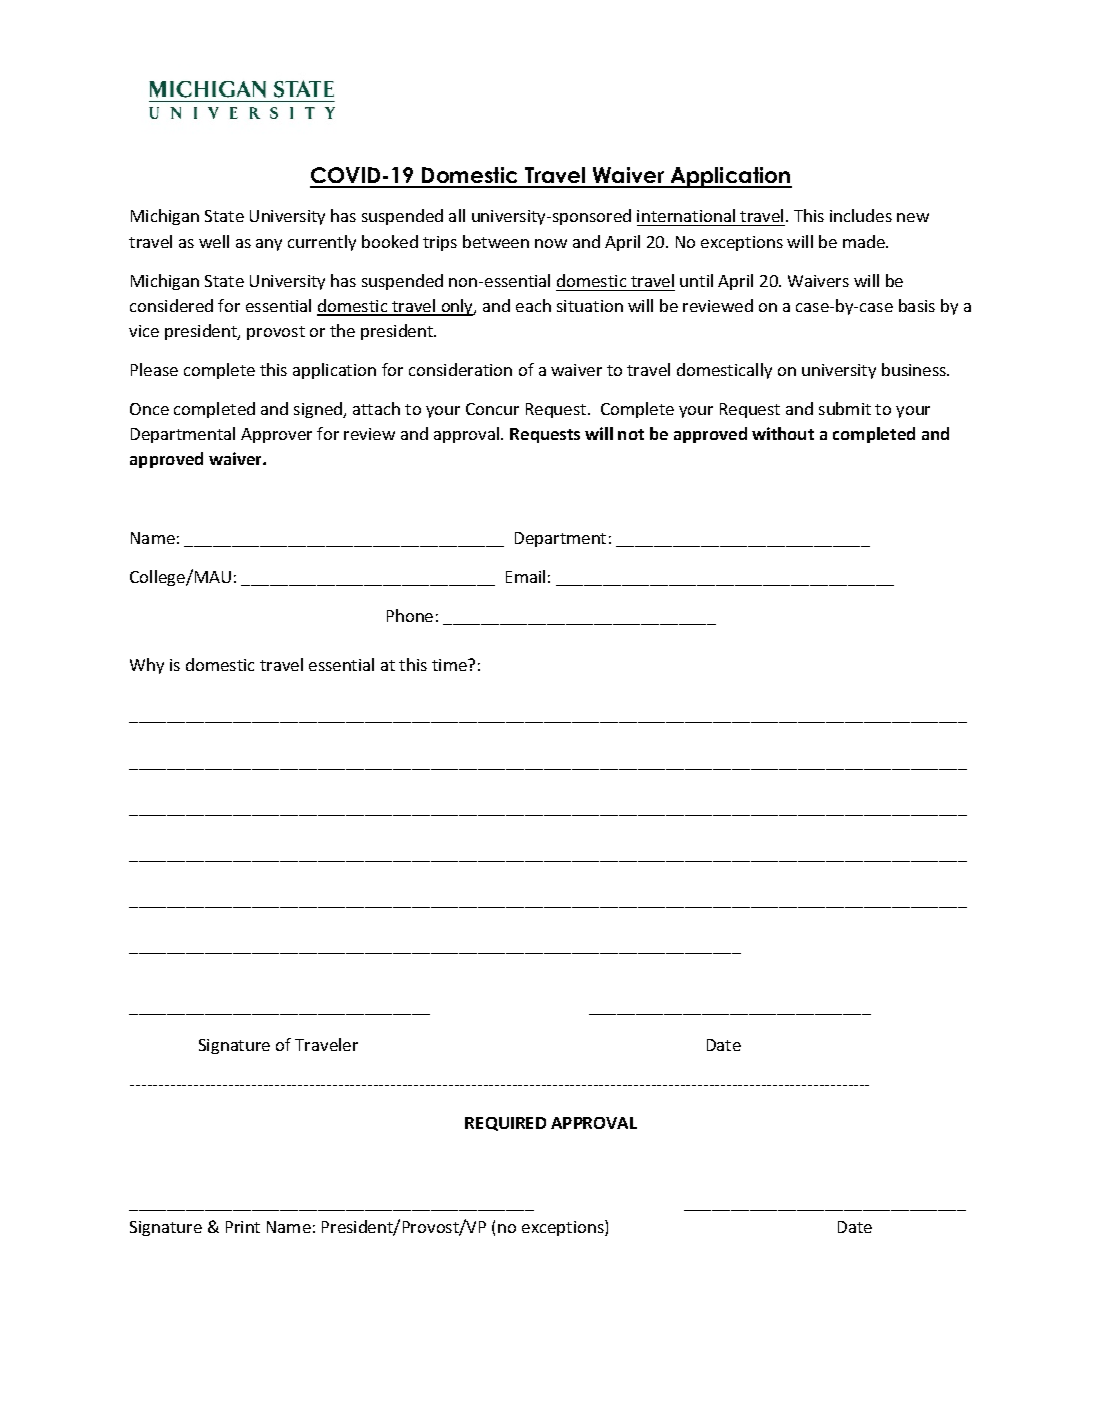  What do you see at coordinates (865, 241) in the screenshot?
I see `made` at bounding box center [865, 241].
